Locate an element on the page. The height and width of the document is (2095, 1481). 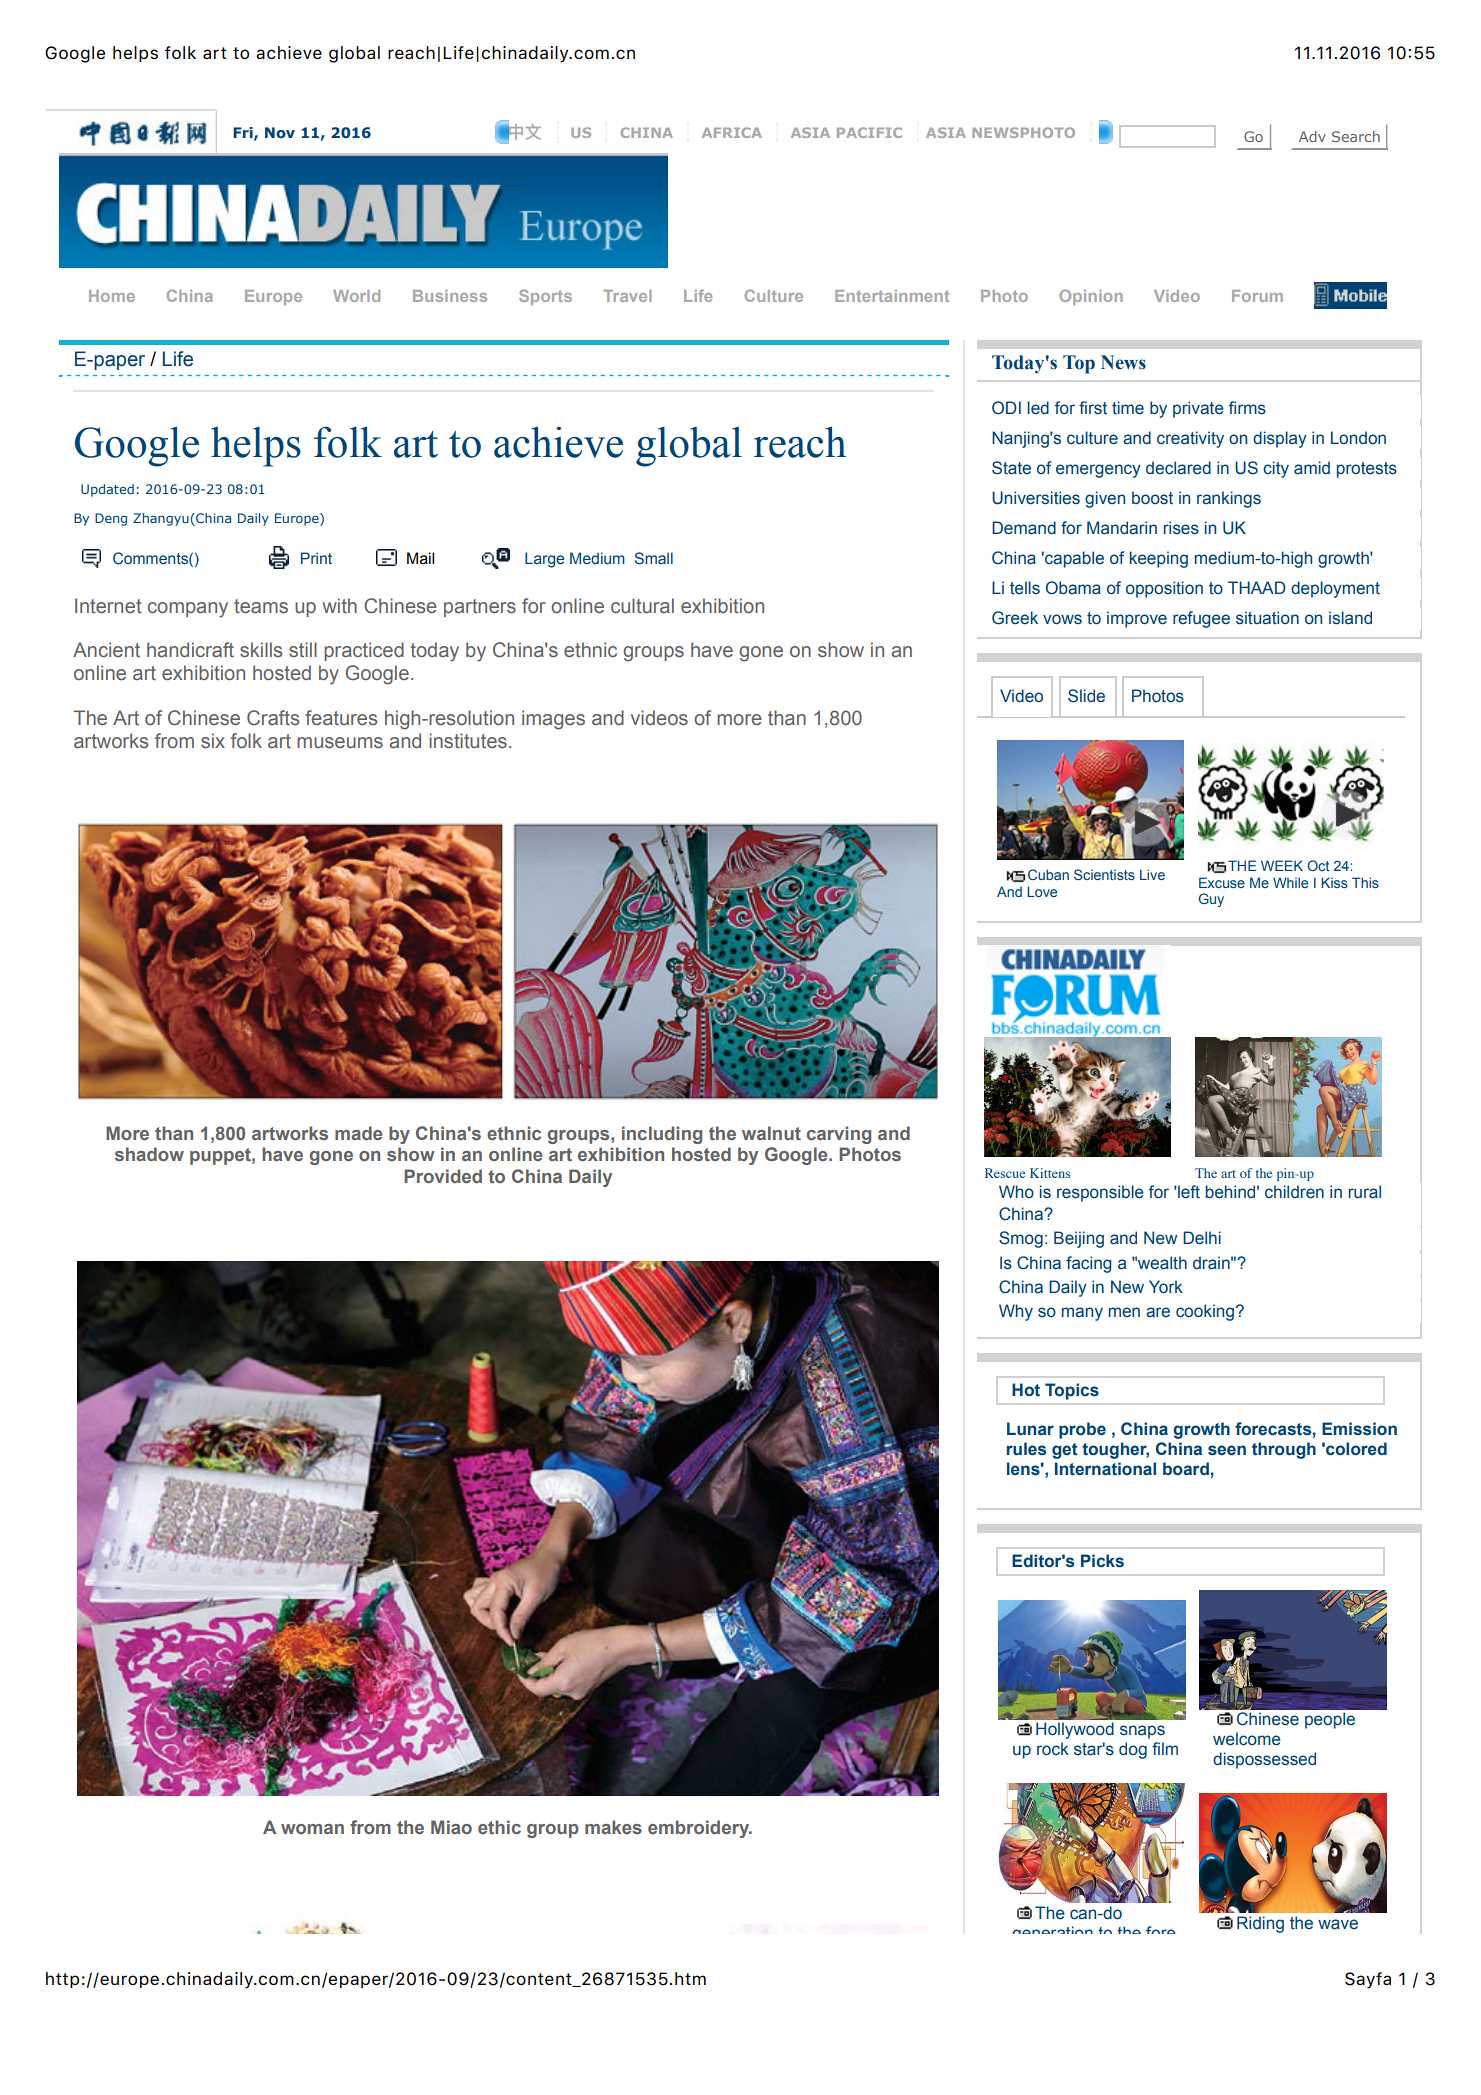
Riding is located at coordinates (1260, 1924).
